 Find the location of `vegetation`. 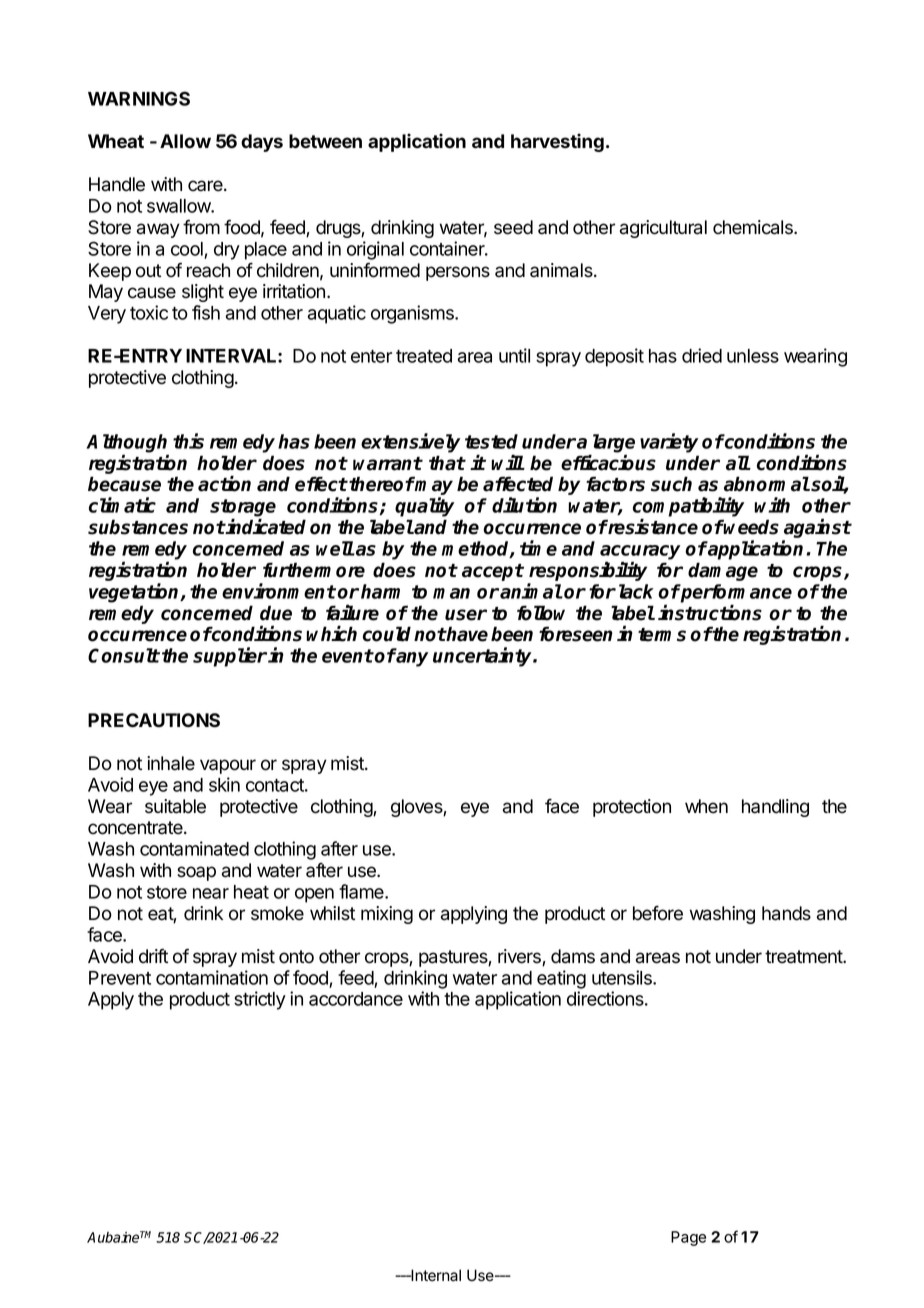

vegetation is located at coordinates (135, 593).
